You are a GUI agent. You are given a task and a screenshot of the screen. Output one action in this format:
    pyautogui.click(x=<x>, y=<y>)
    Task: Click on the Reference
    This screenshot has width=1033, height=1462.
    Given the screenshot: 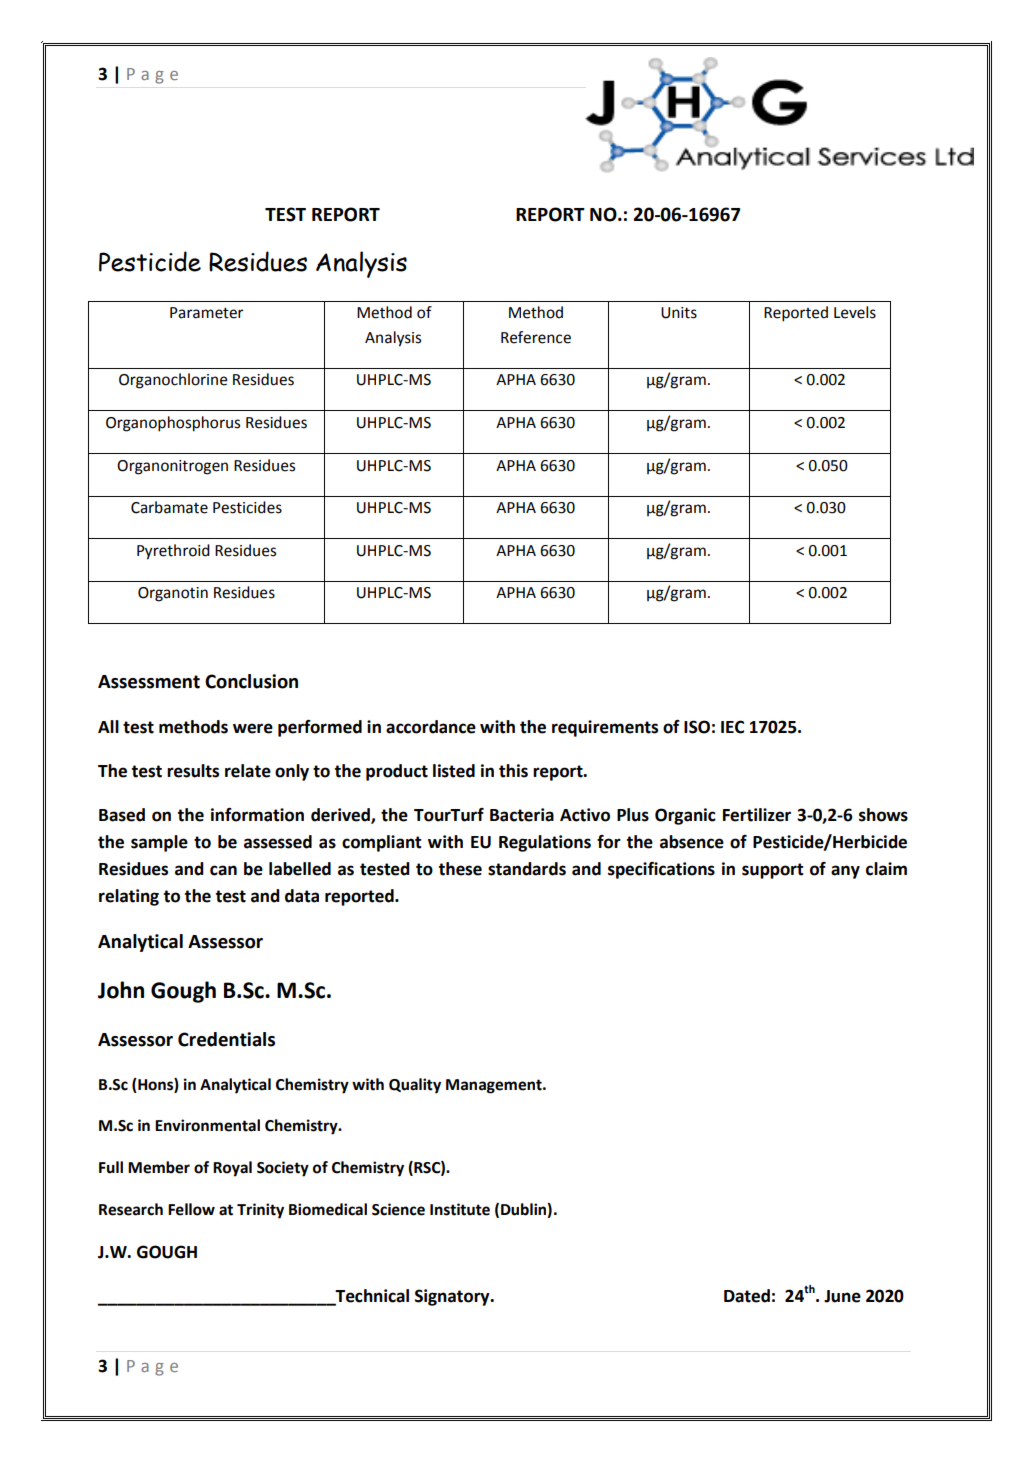 What is the action you would take?
    pyautogui.click(x=536, y=337)
